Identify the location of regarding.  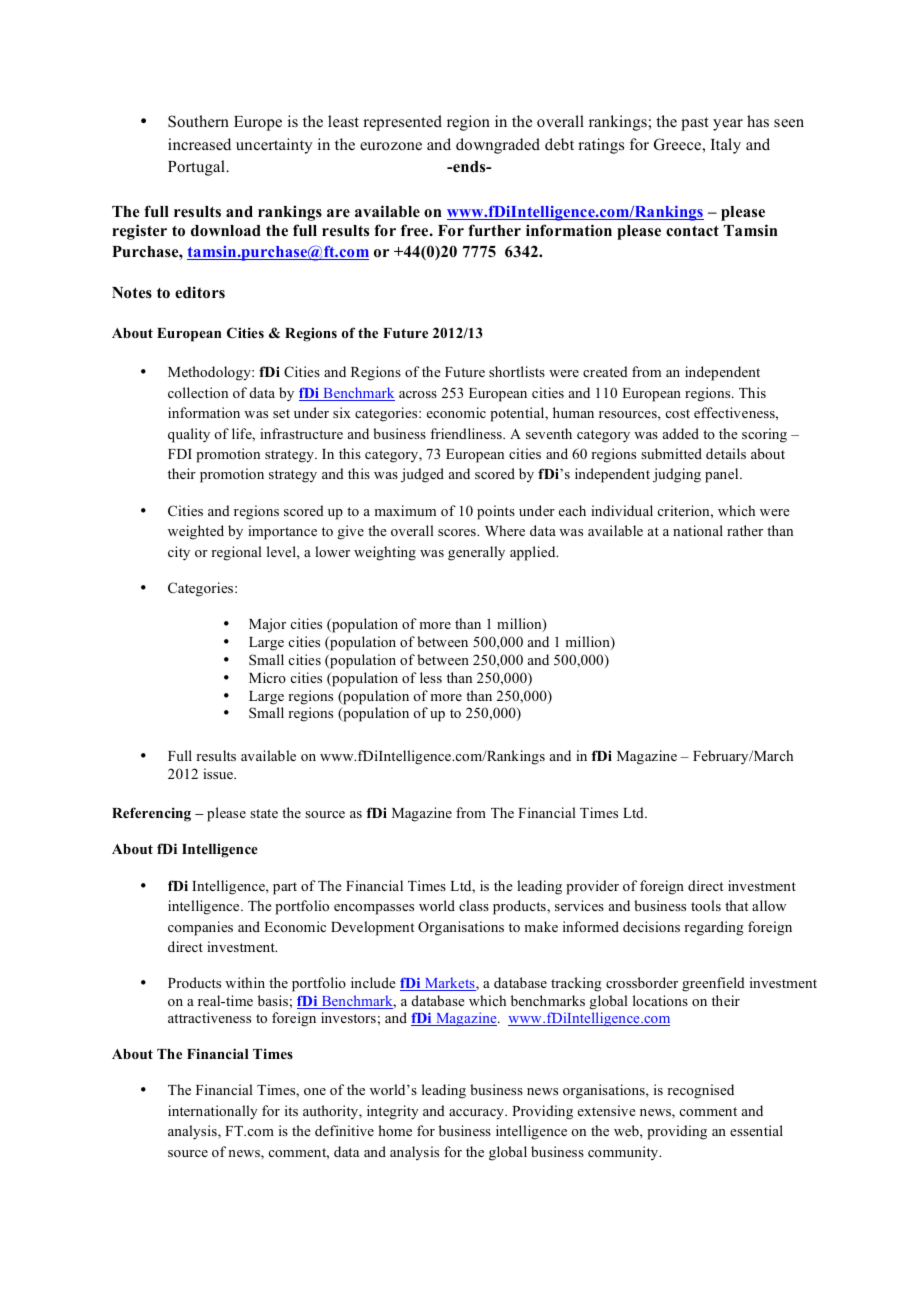
(714, 928).
